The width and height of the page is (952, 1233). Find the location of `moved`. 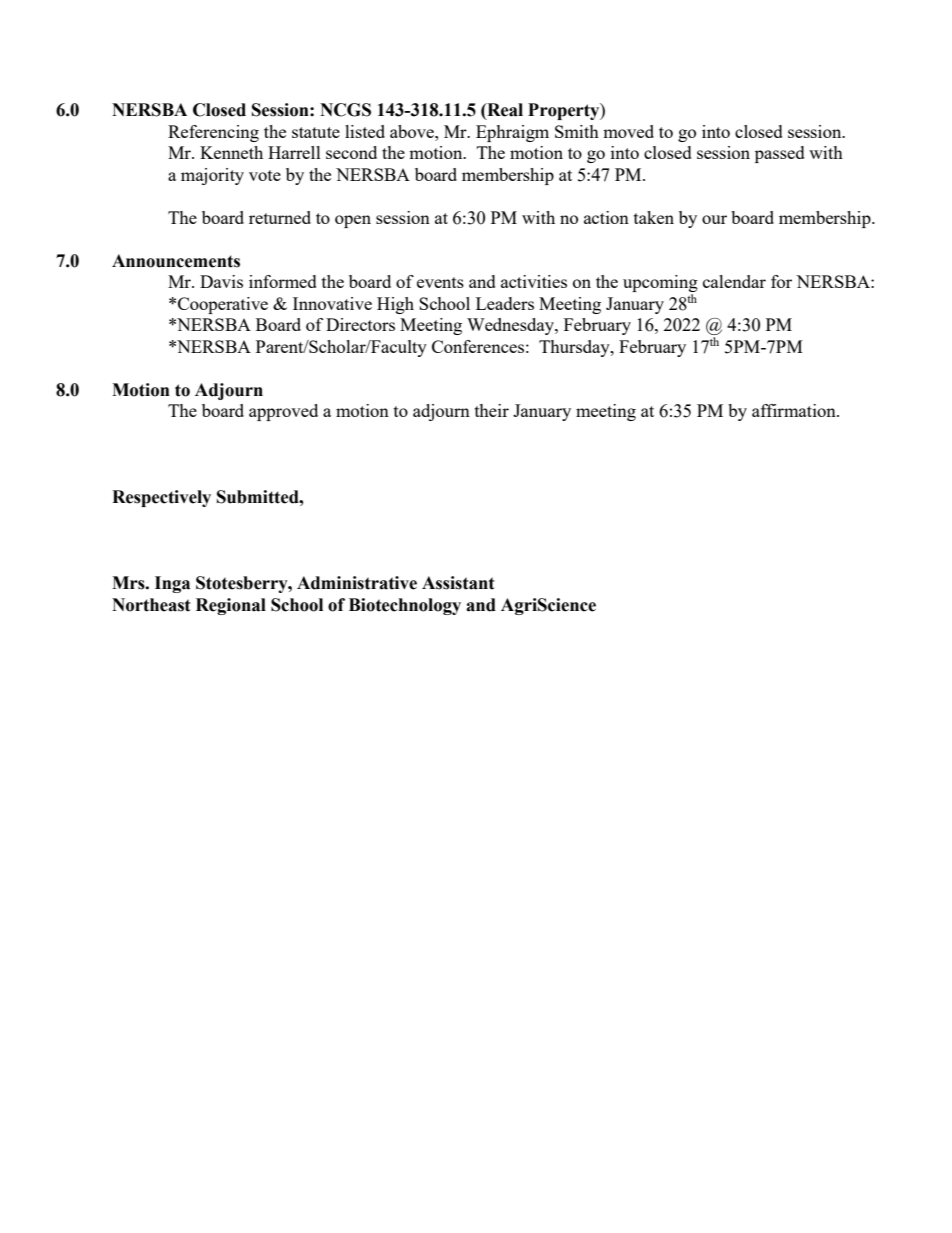

moved is located at coordinates (628, 131).
